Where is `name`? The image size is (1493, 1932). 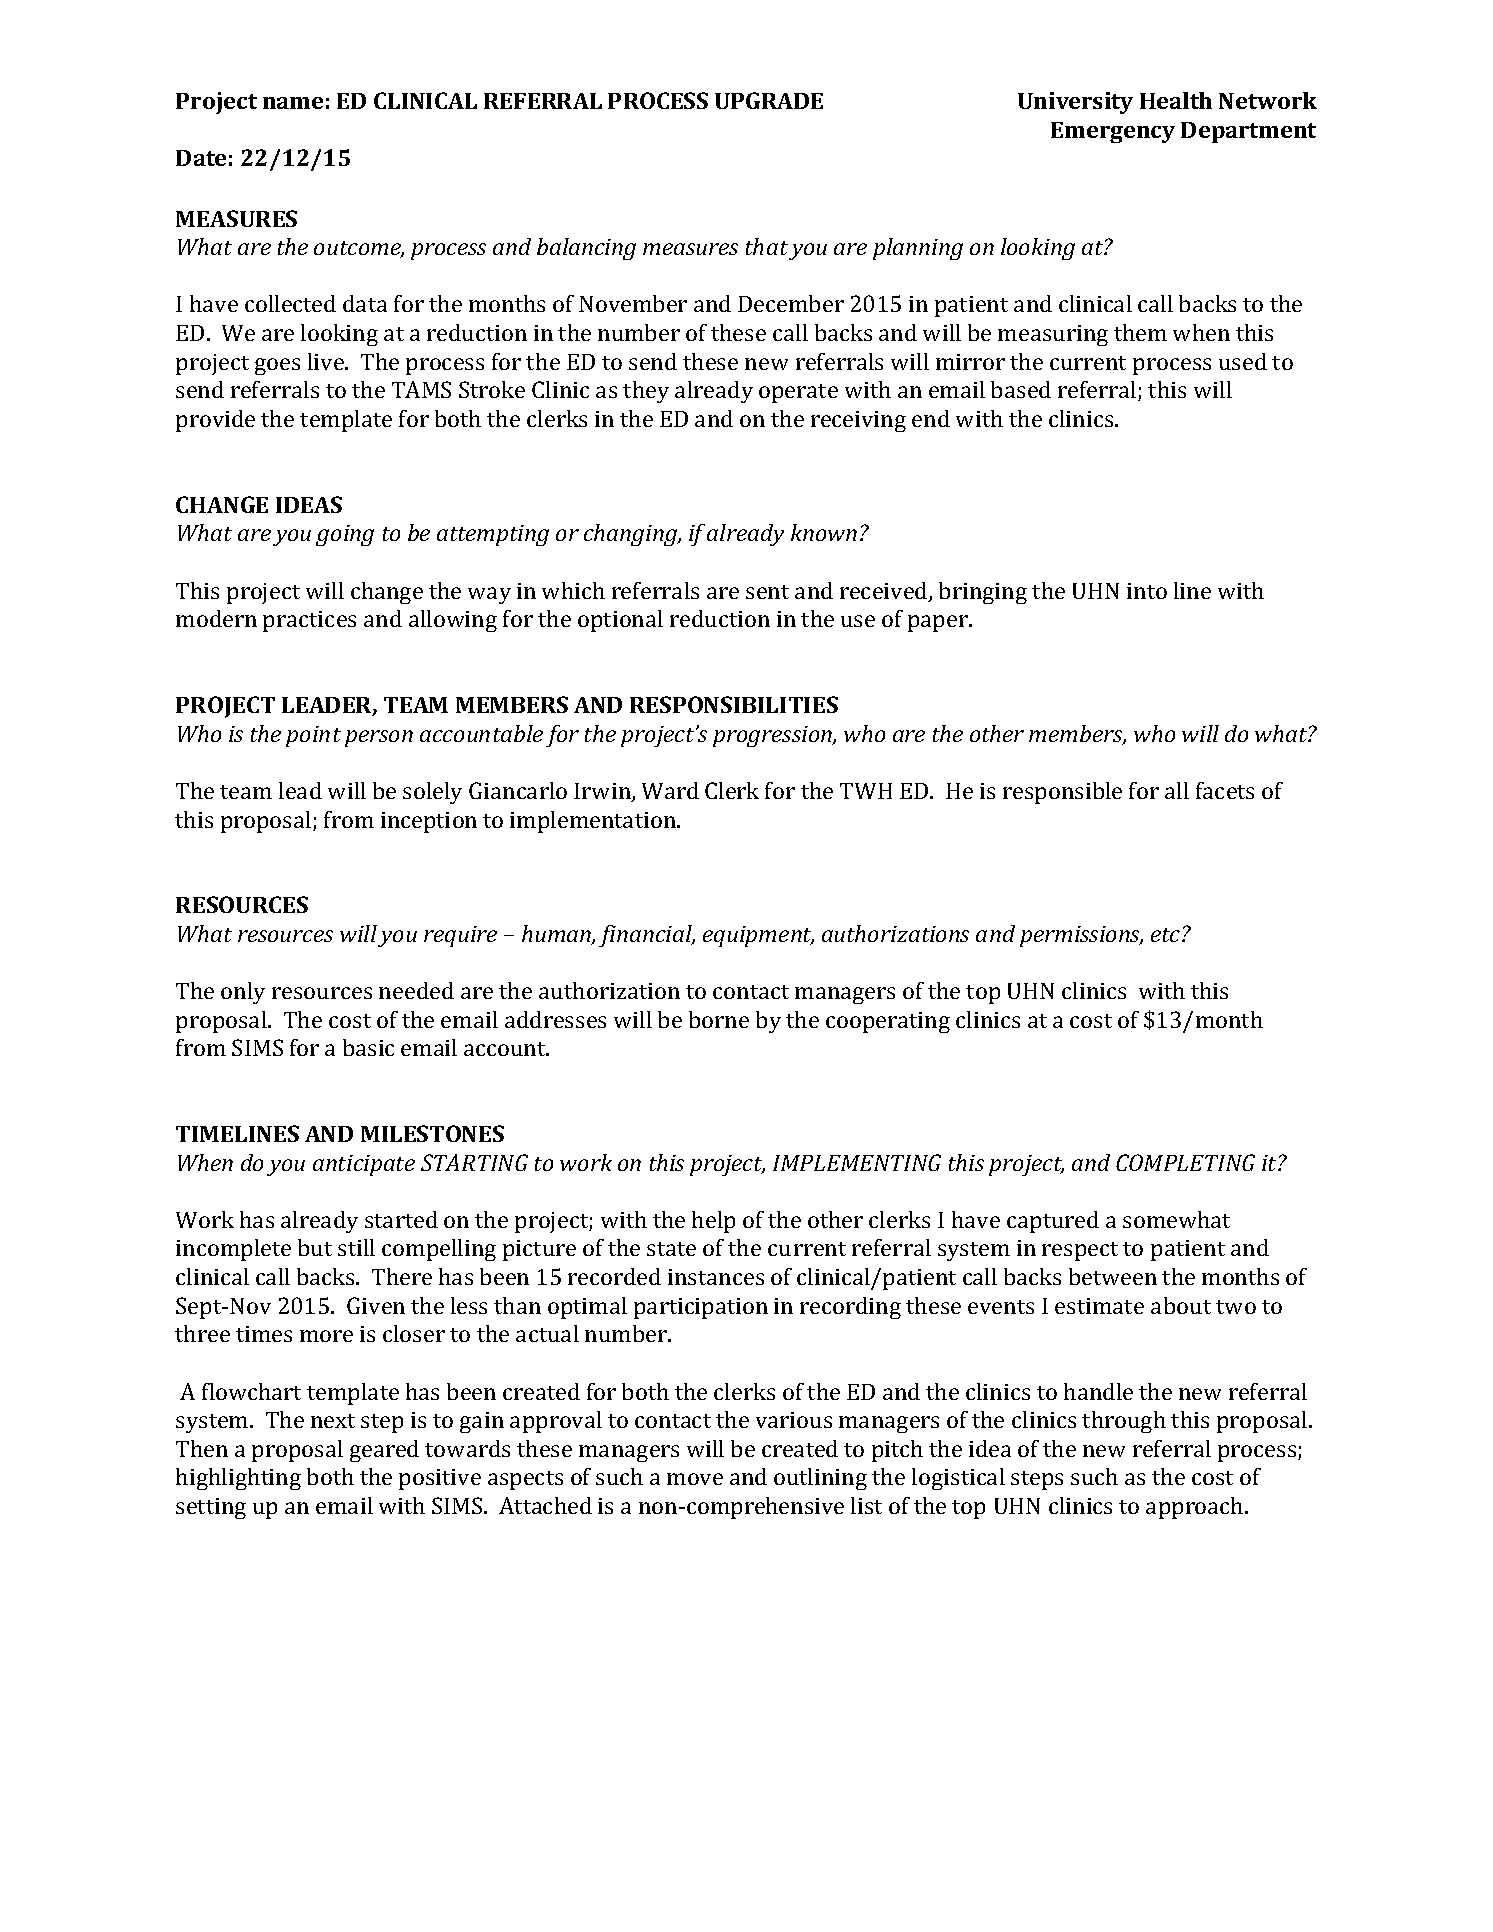
name is located at coordinates (293, 103).
